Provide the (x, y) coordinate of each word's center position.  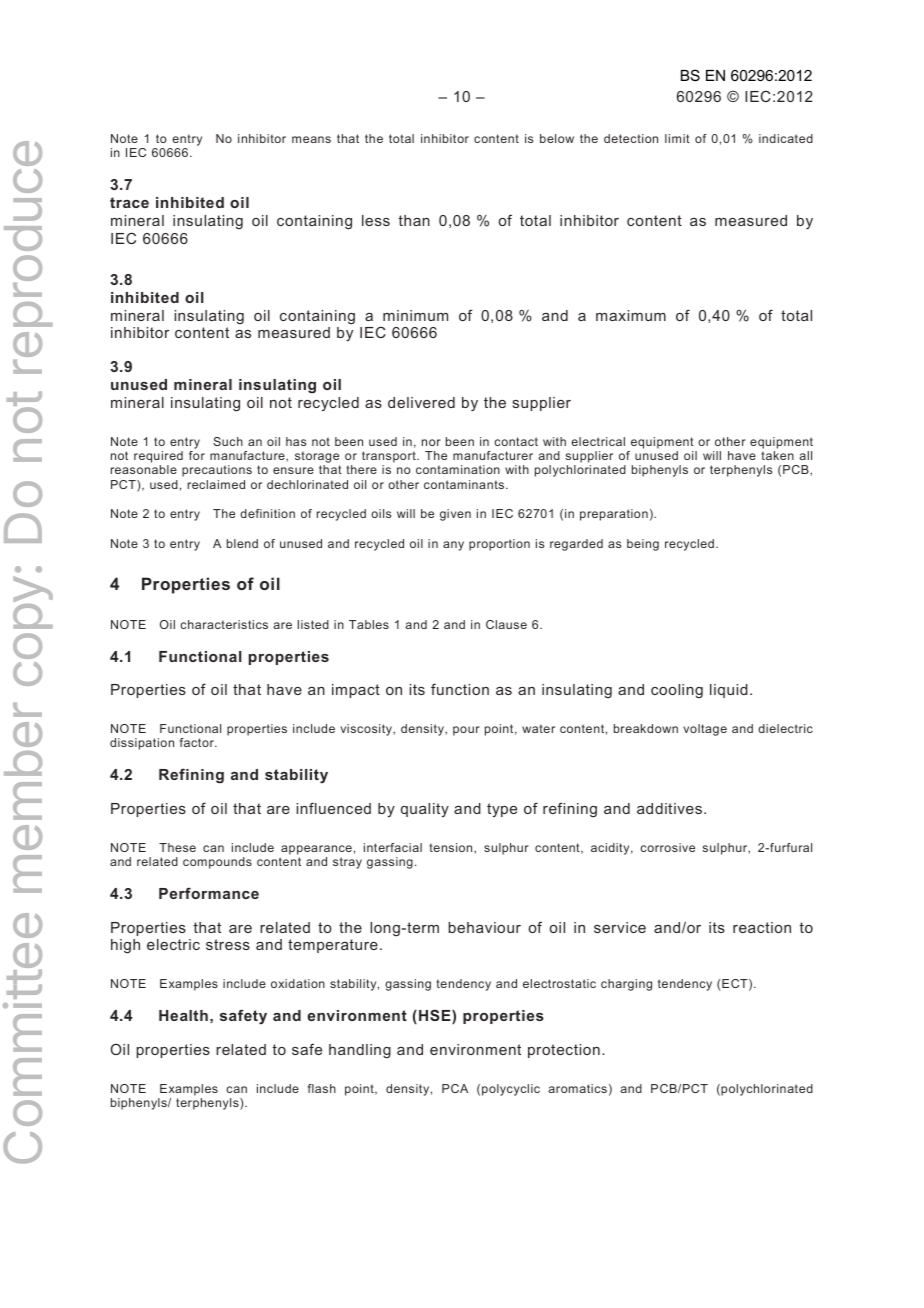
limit (677, 138)
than (414, 220)
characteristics (224, 624)
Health (183, 1015)
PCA (455, 1088)
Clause (506, 624)
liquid (729, 691)
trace (129, 202)
